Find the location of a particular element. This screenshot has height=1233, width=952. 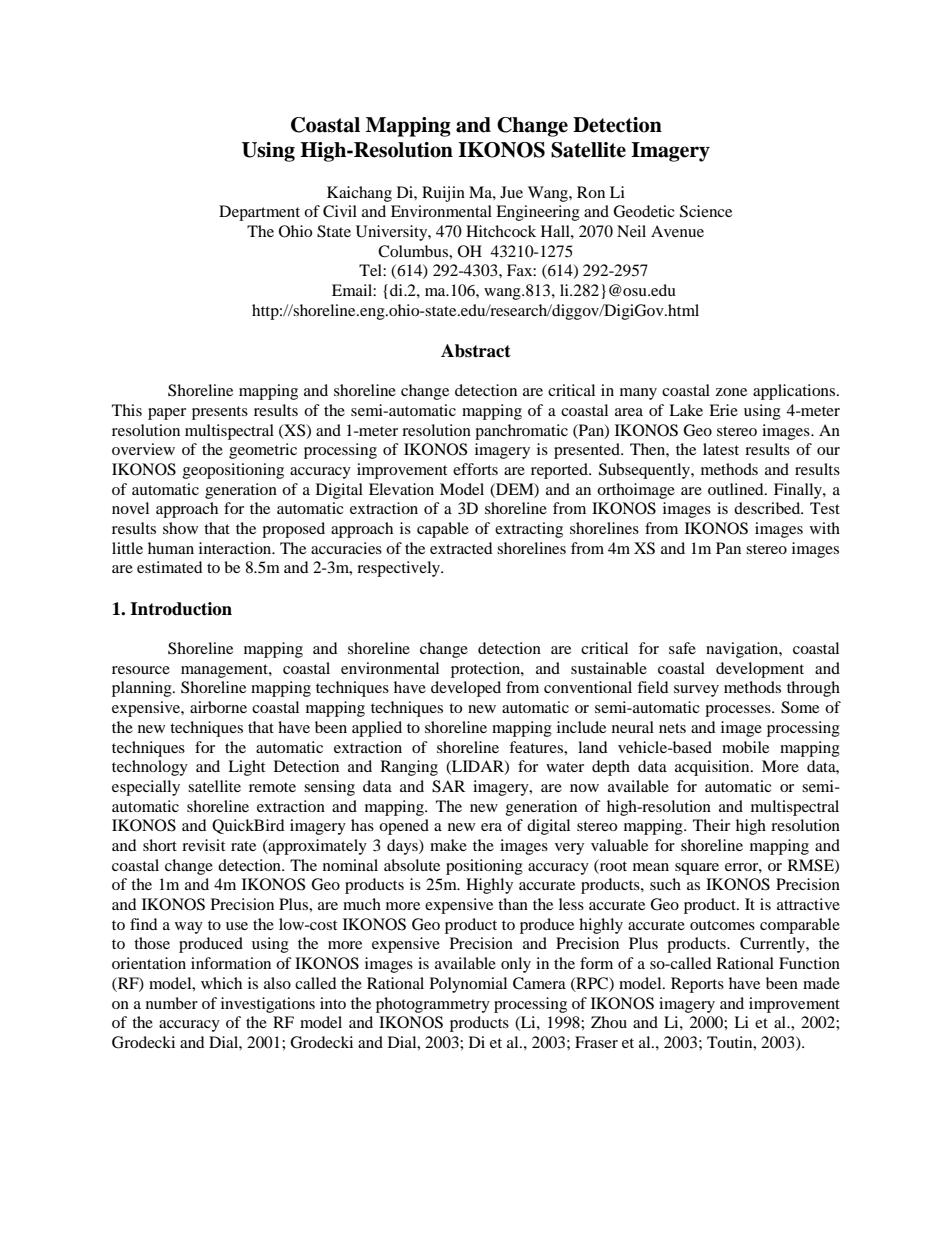

Erie is located at coordinates (723, 410).
